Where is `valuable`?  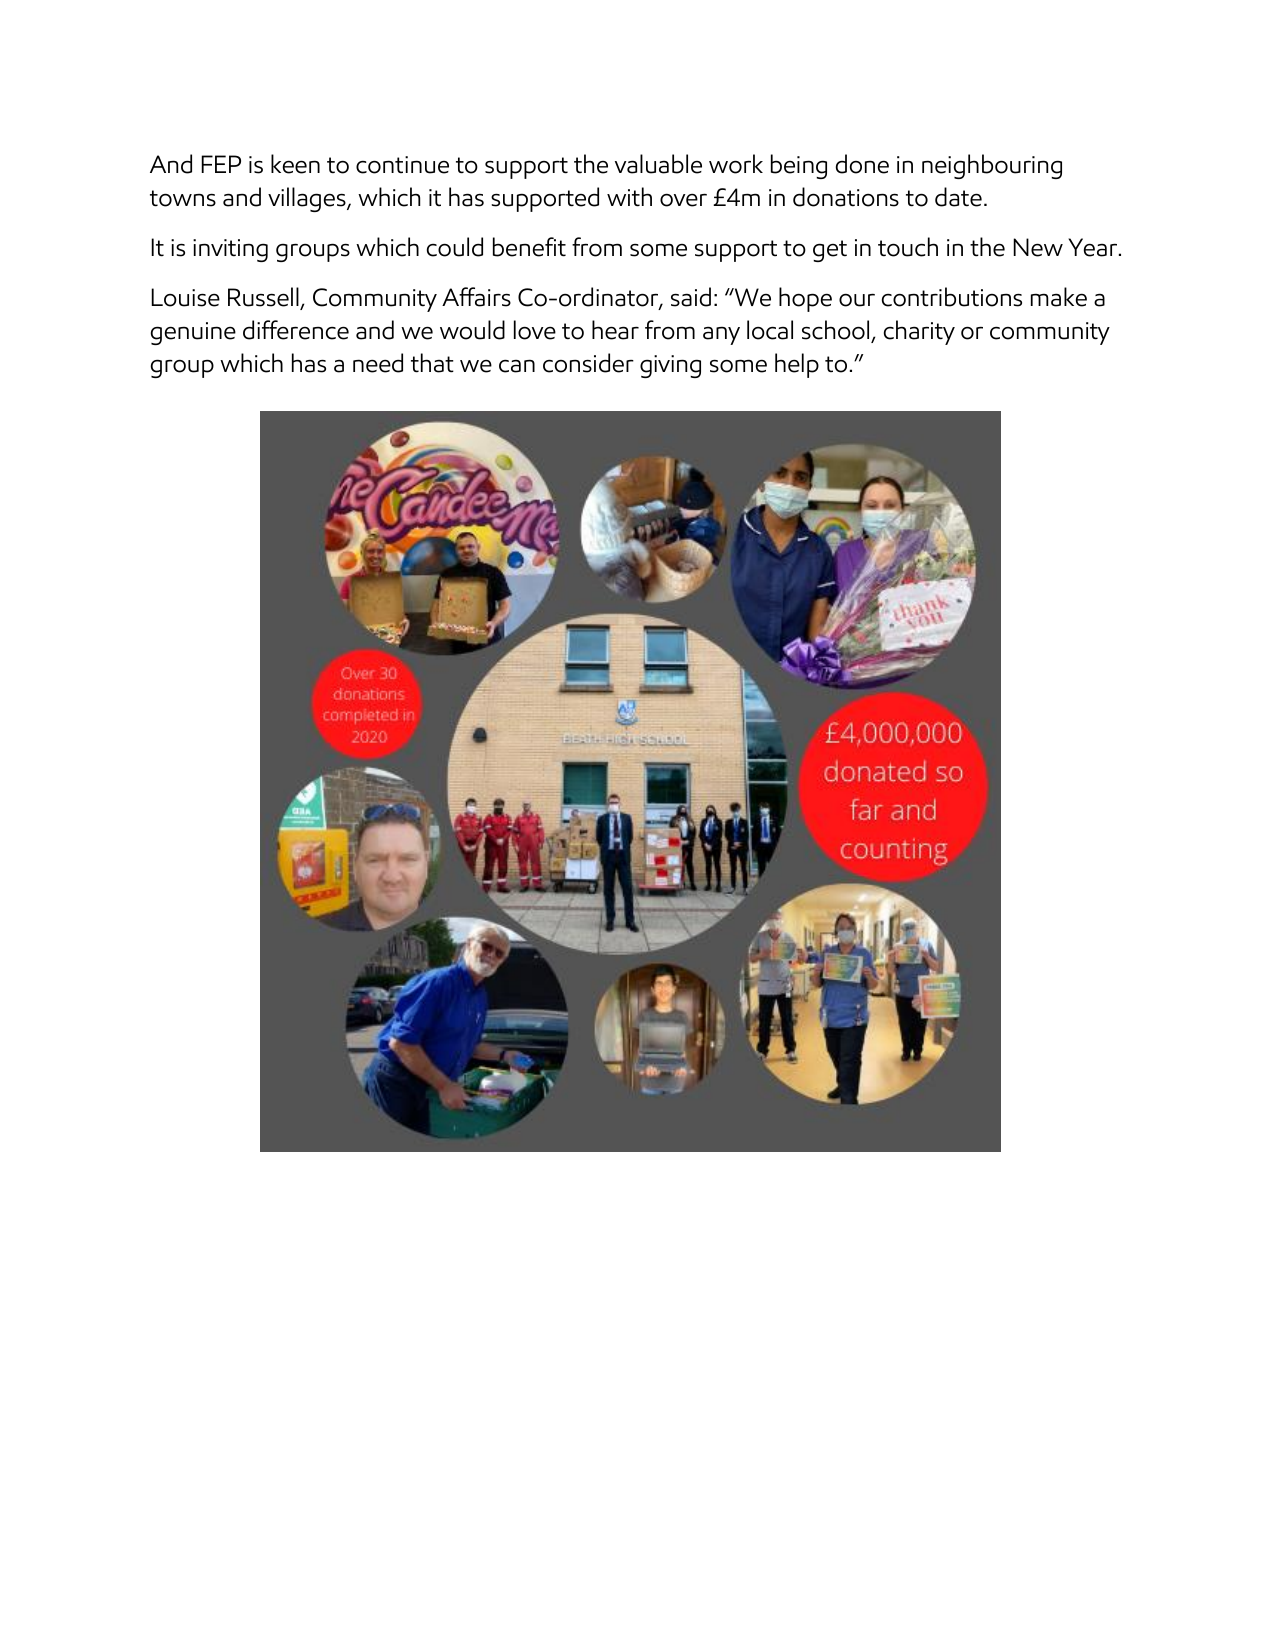
valuable is located at coordinates (658, 164).
